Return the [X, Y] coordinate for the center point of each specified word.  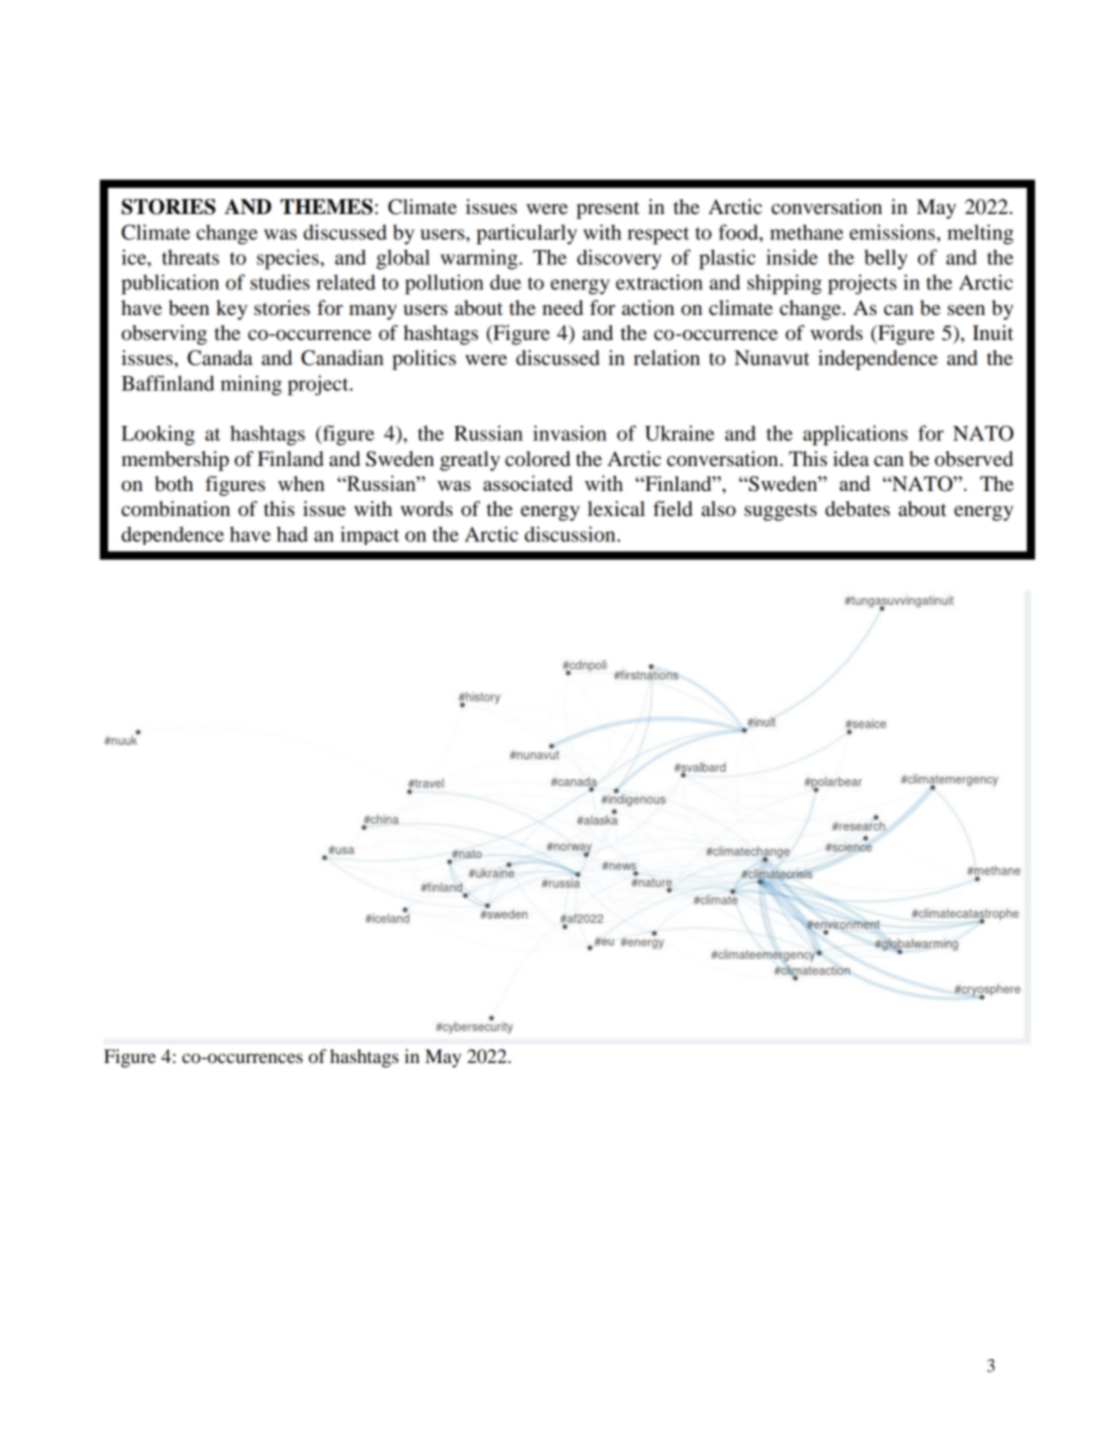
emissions [892, 232]
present [608, 210]
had [292, 534]
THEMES [326, 207]
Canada [220, 358]
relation [667, 358]
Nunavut [772, 358]
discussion [571, 534]
